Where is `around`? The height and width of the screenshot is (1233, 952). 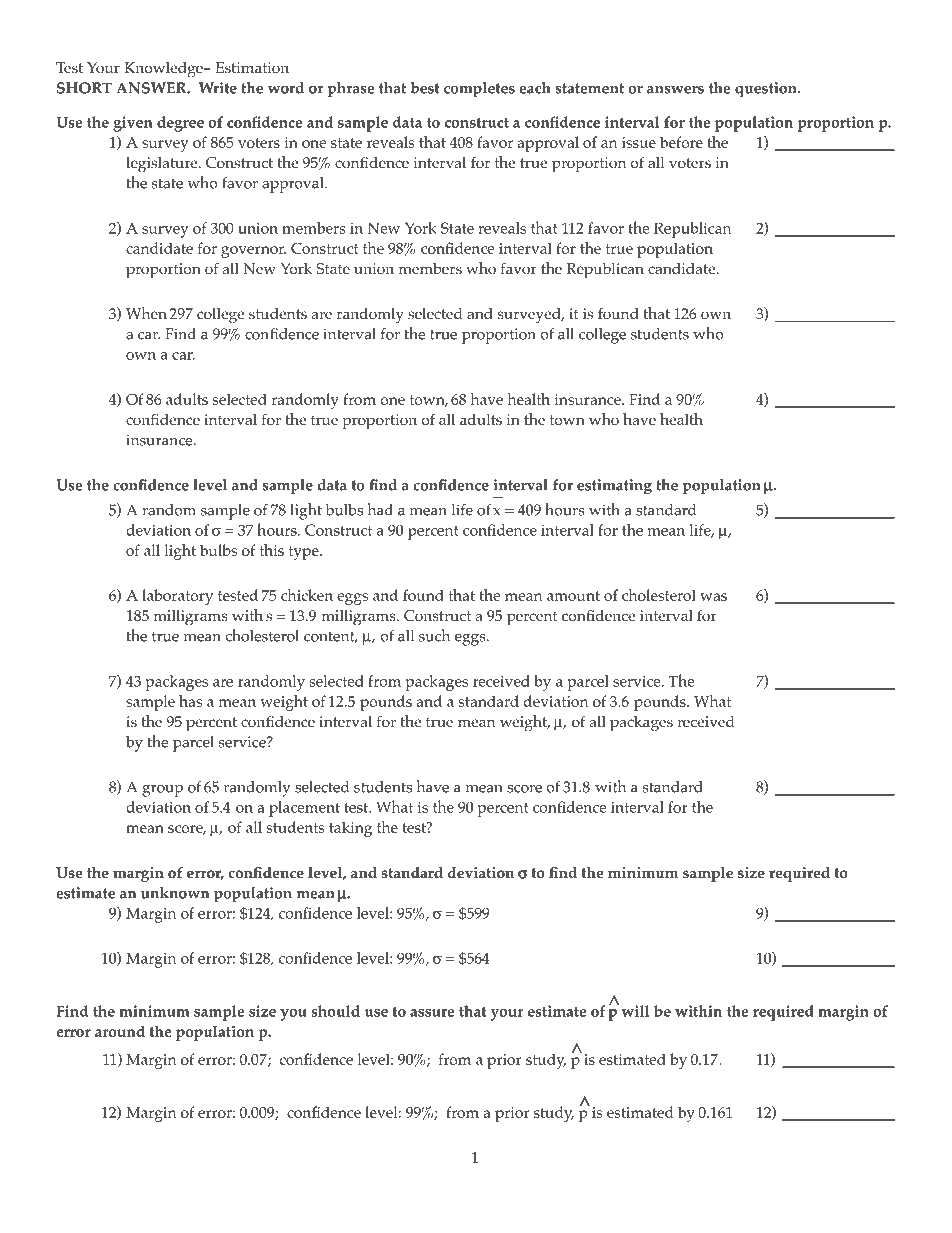 around is located at coordinates (120, 1031).
